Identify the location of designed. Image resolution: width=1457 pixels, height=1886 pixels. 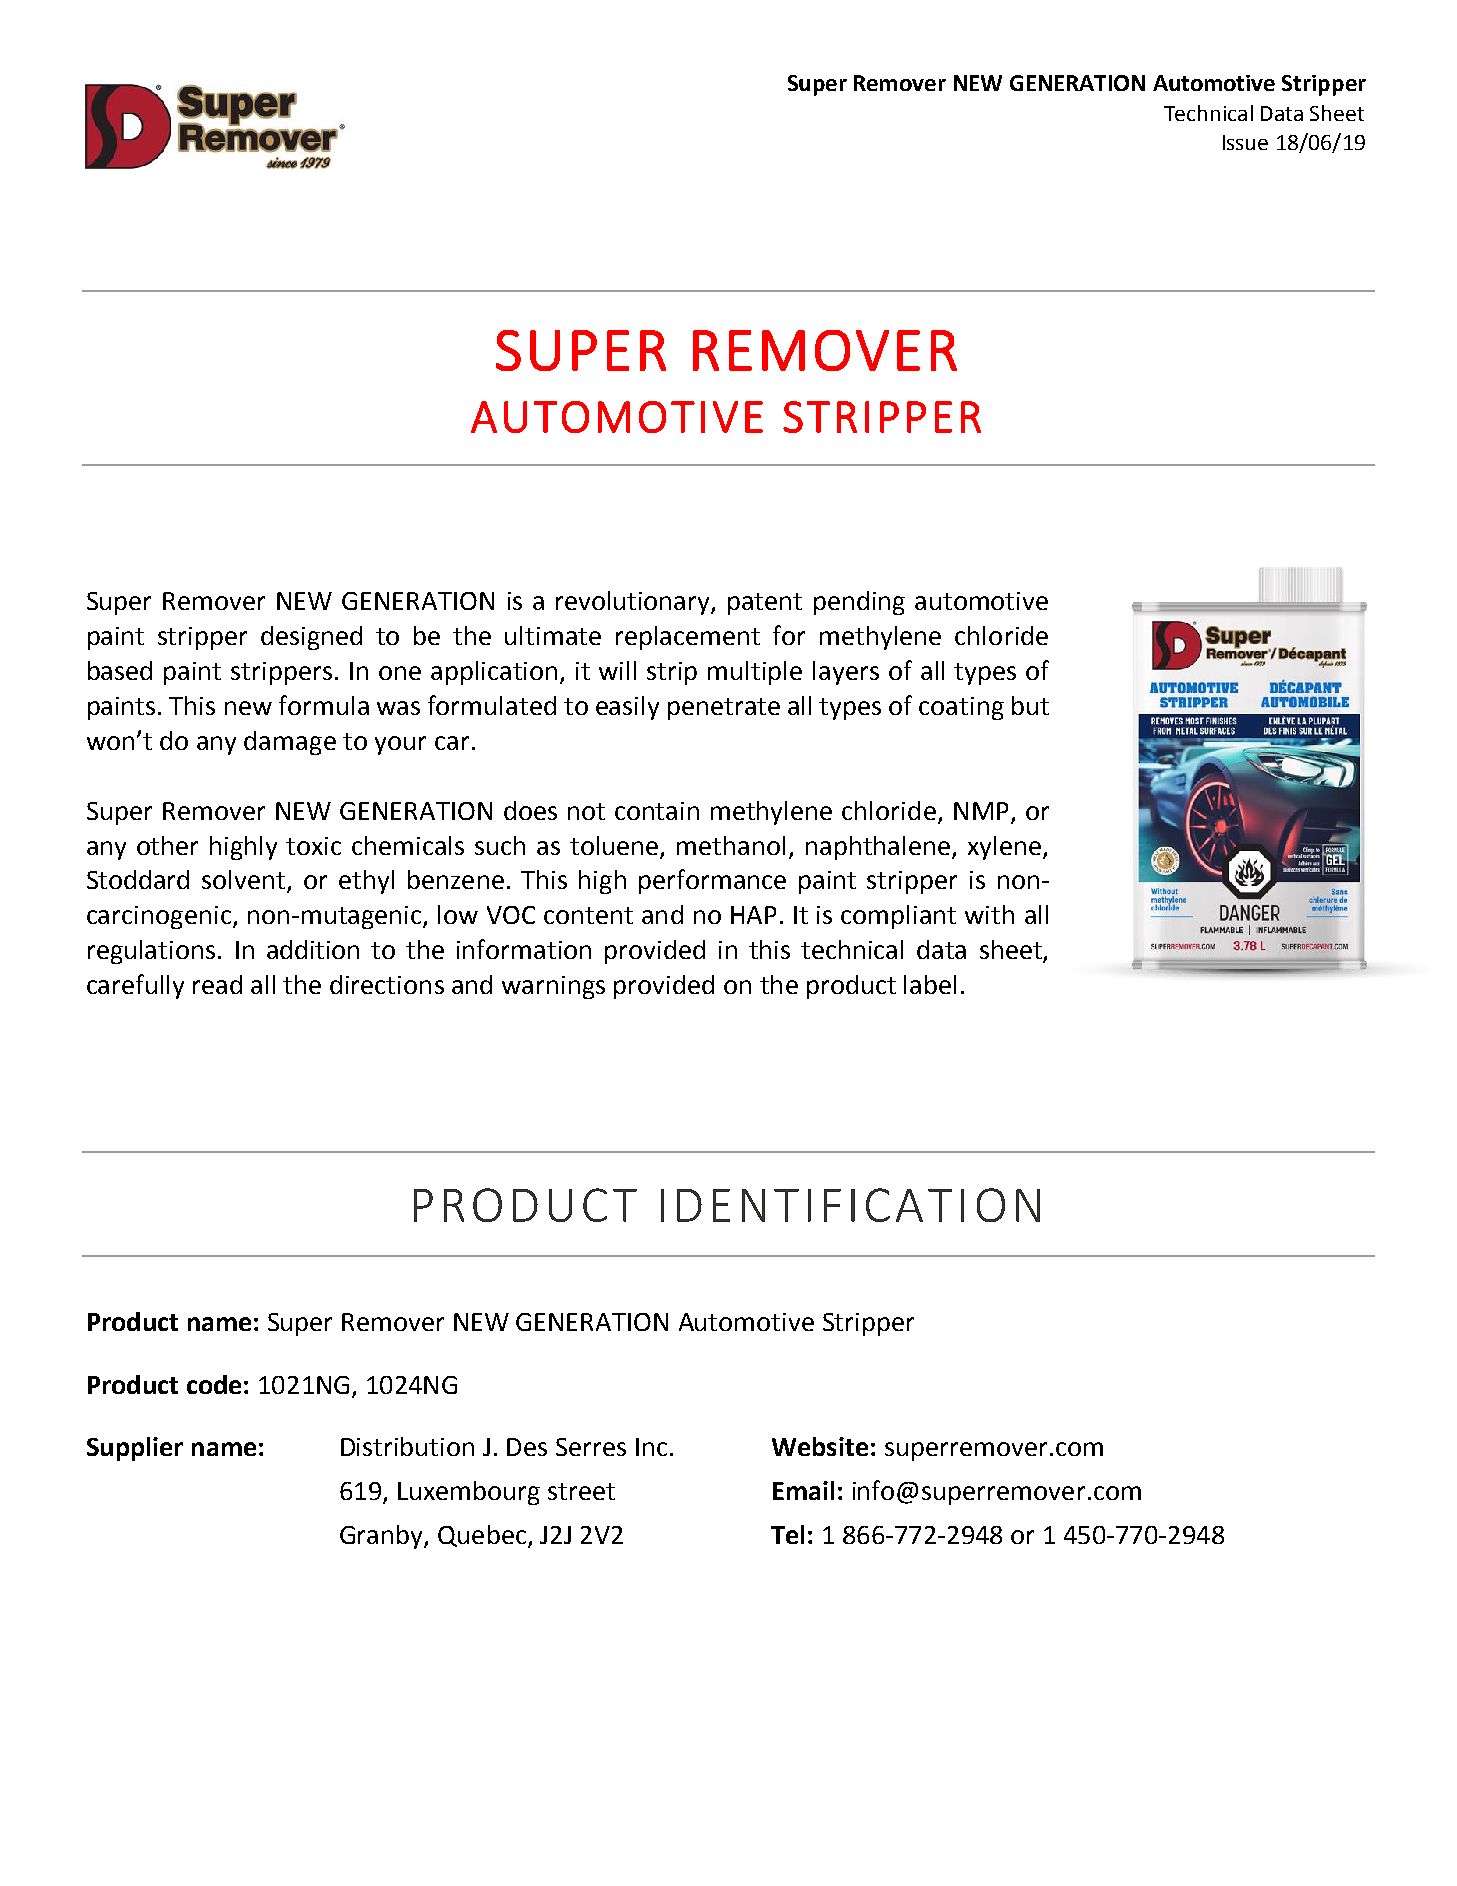
(311, 638).
